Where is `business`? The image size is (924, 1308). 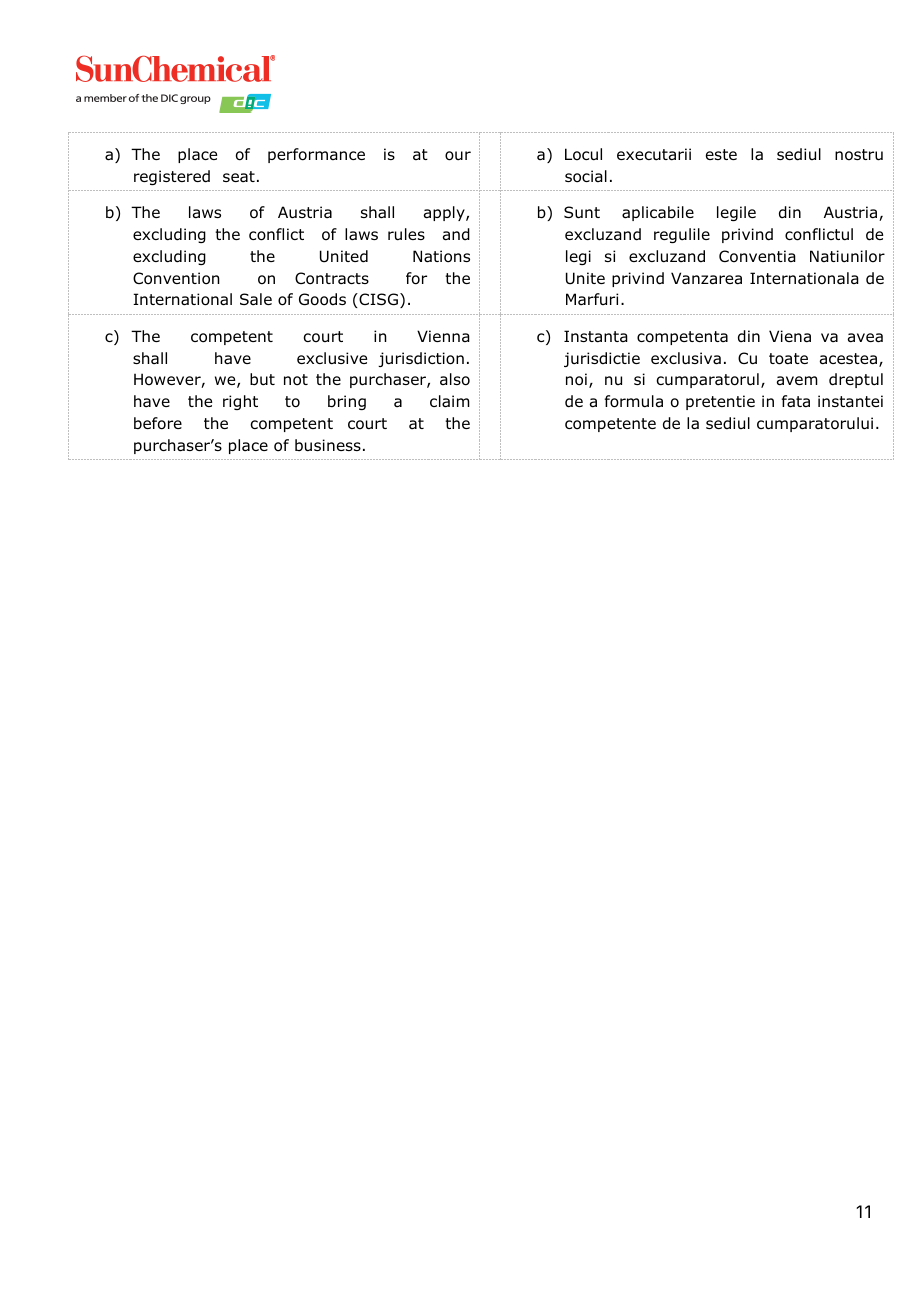 business is located at coordinates (328, 445).
